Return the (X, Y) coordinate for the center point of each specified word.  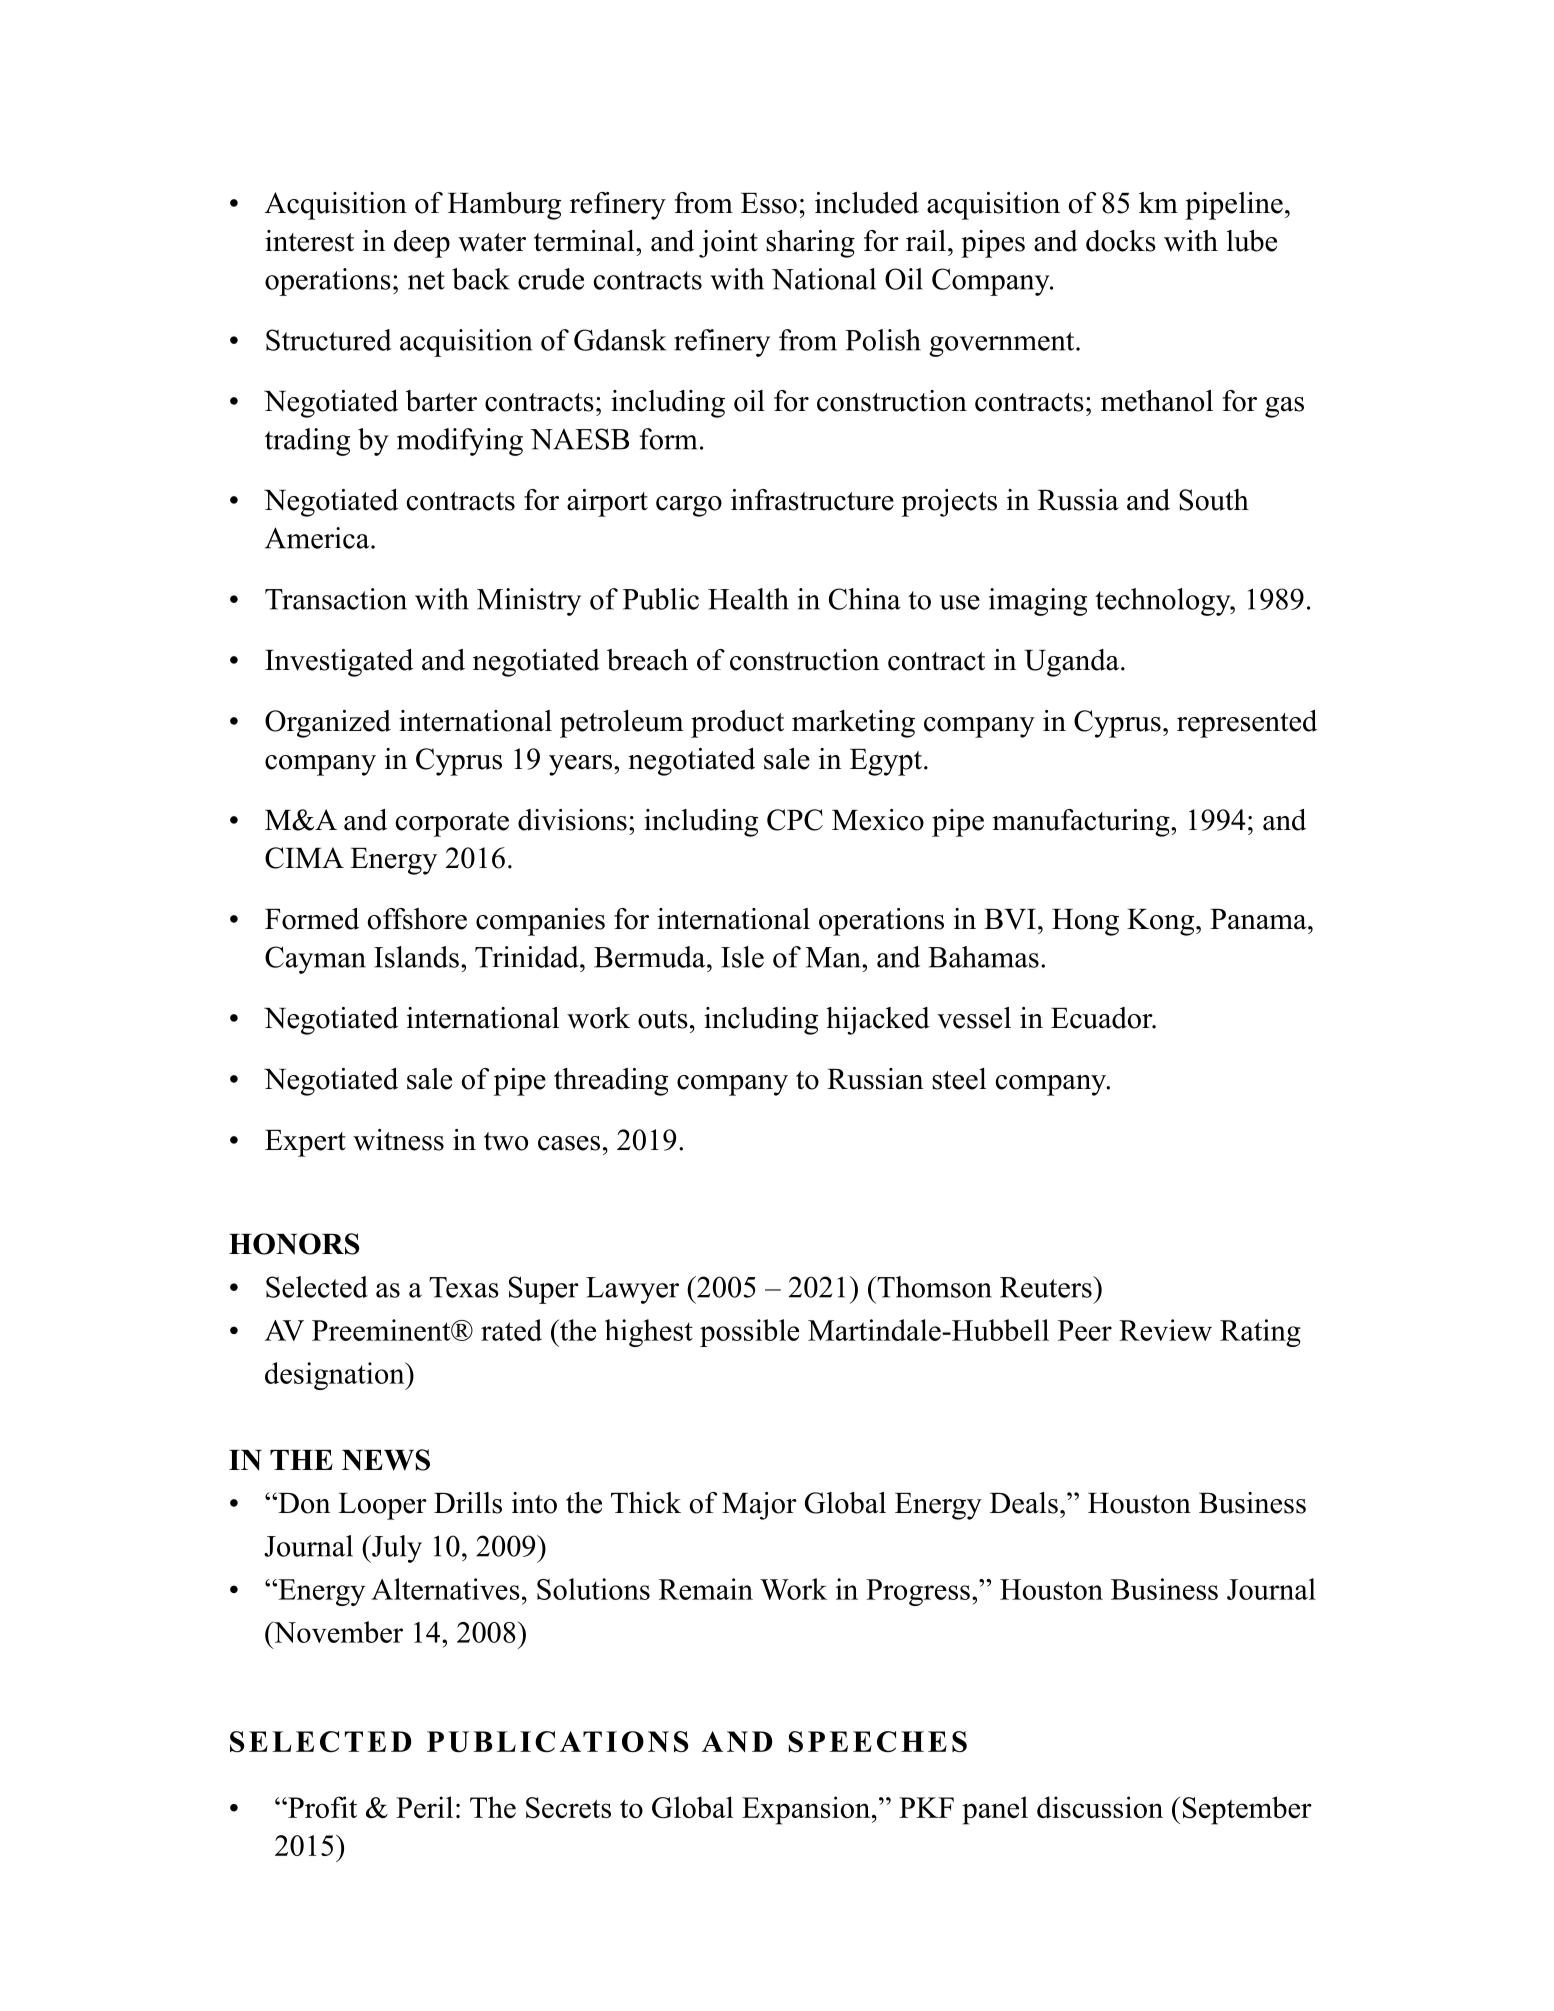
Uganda (1071, 663)
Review (1165, 1330)
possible (749, 1333)
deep (422, 244)
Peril (424, 1807)
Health (748, 599)
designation (336, 1376)
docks (1121, 241)
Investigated (339, 663)
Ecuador (1103, 1018)
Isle (742, 957)
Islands (416, 957)
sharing (810, 244)
